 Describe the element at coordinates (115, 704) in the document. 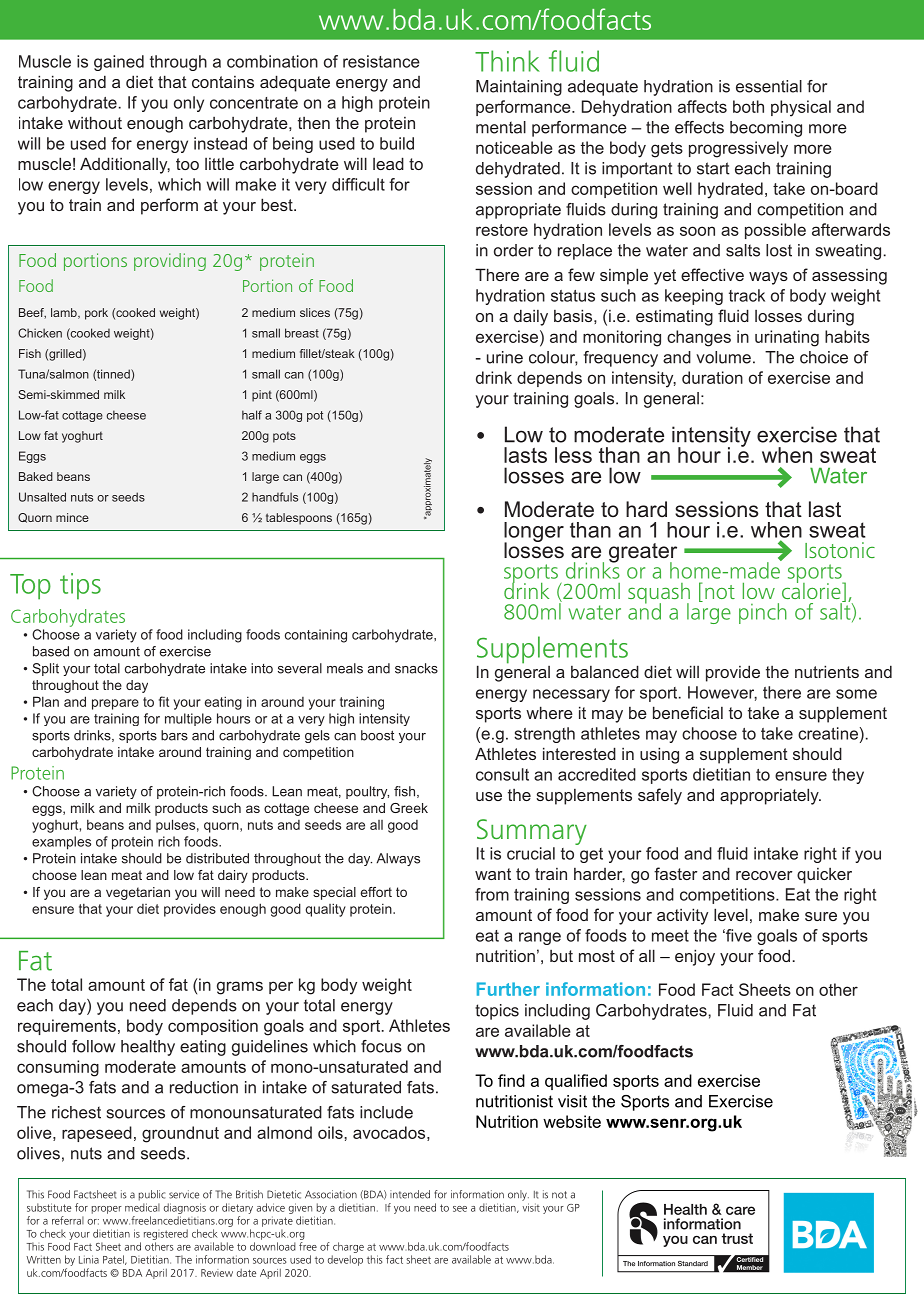

I see `prepare` at that location.
